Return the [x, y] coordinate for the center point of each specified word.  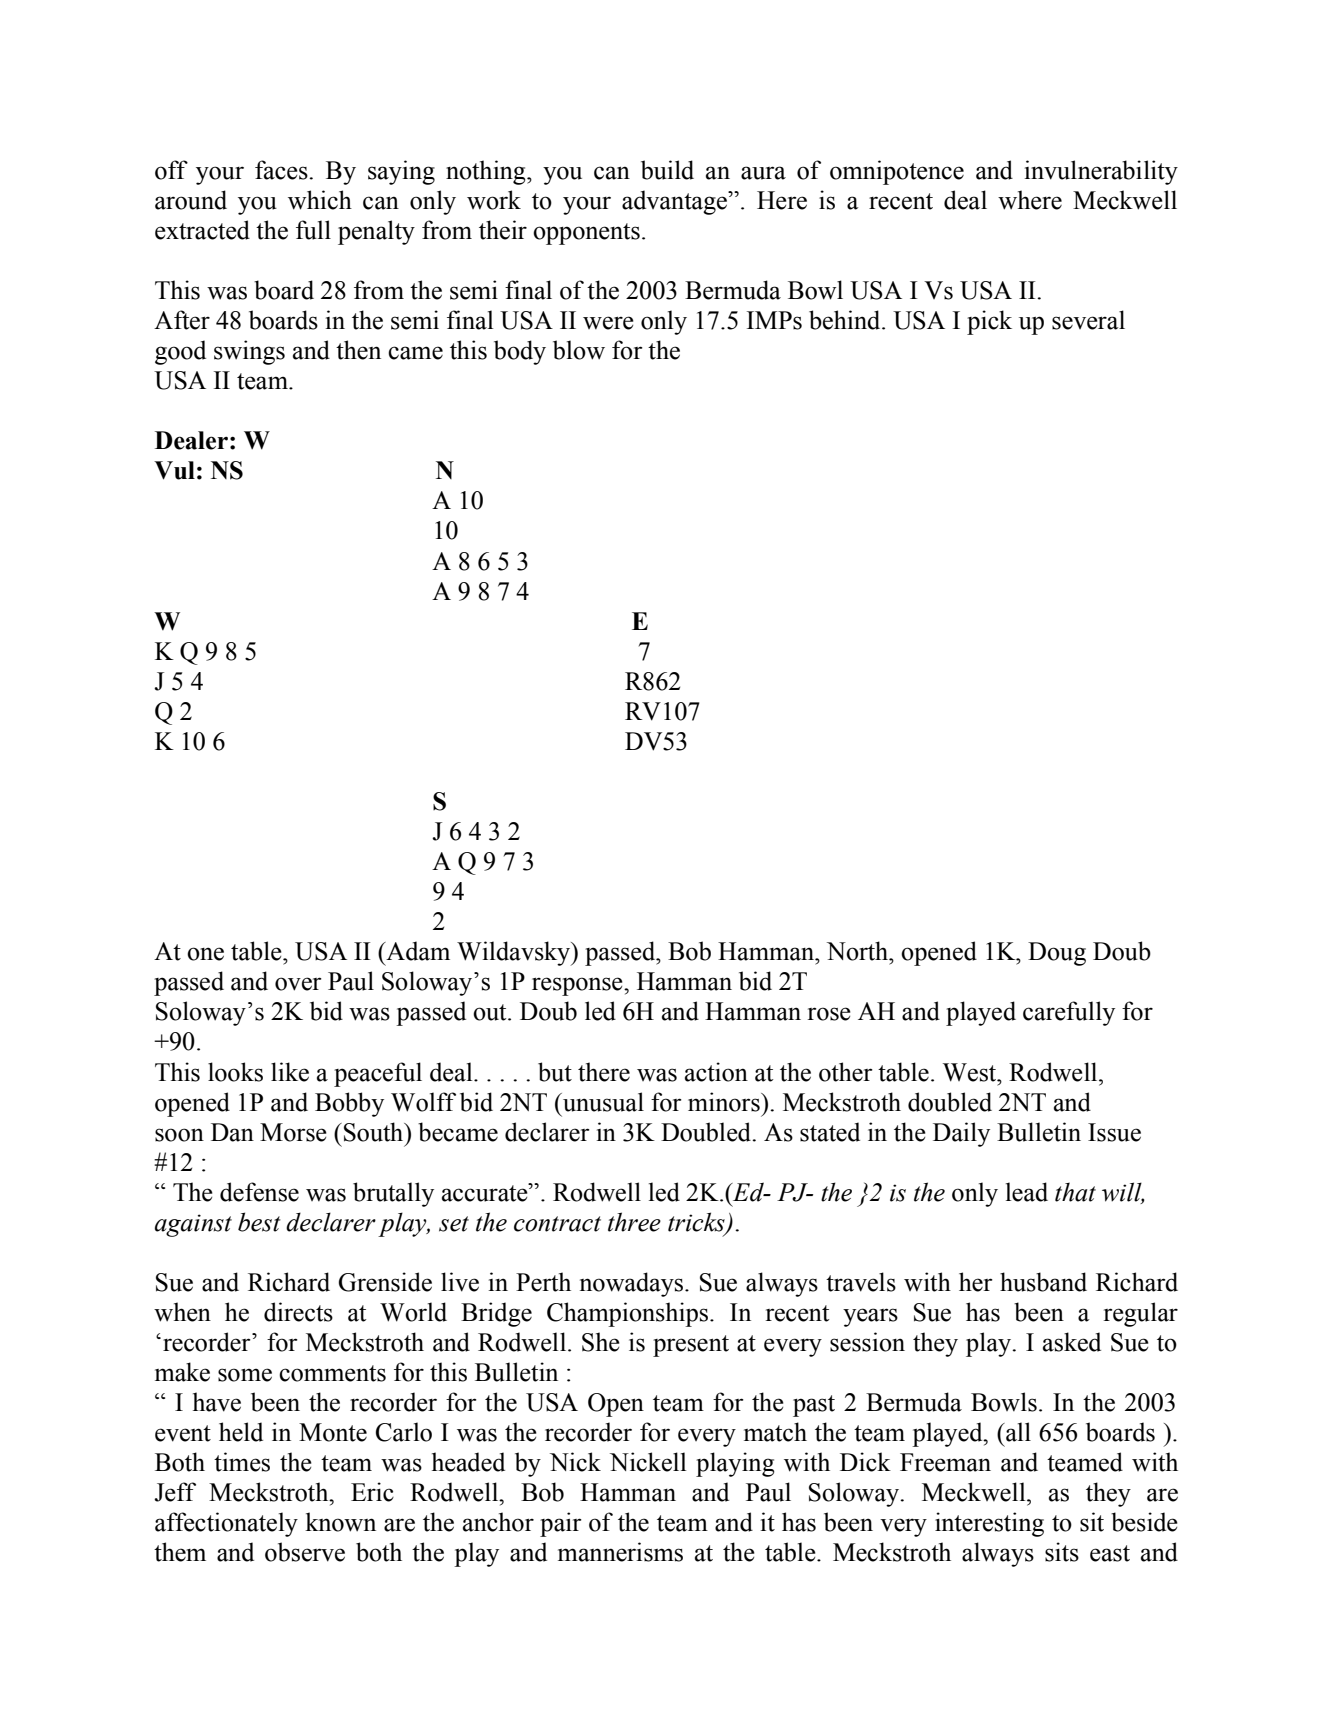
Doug [1057, 954]
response [578, 986]
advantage [676, 202]
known [340, 1522]
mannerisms [620, 1552]
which [320, 200]
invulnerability [1101, 172]
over [298, 984]
